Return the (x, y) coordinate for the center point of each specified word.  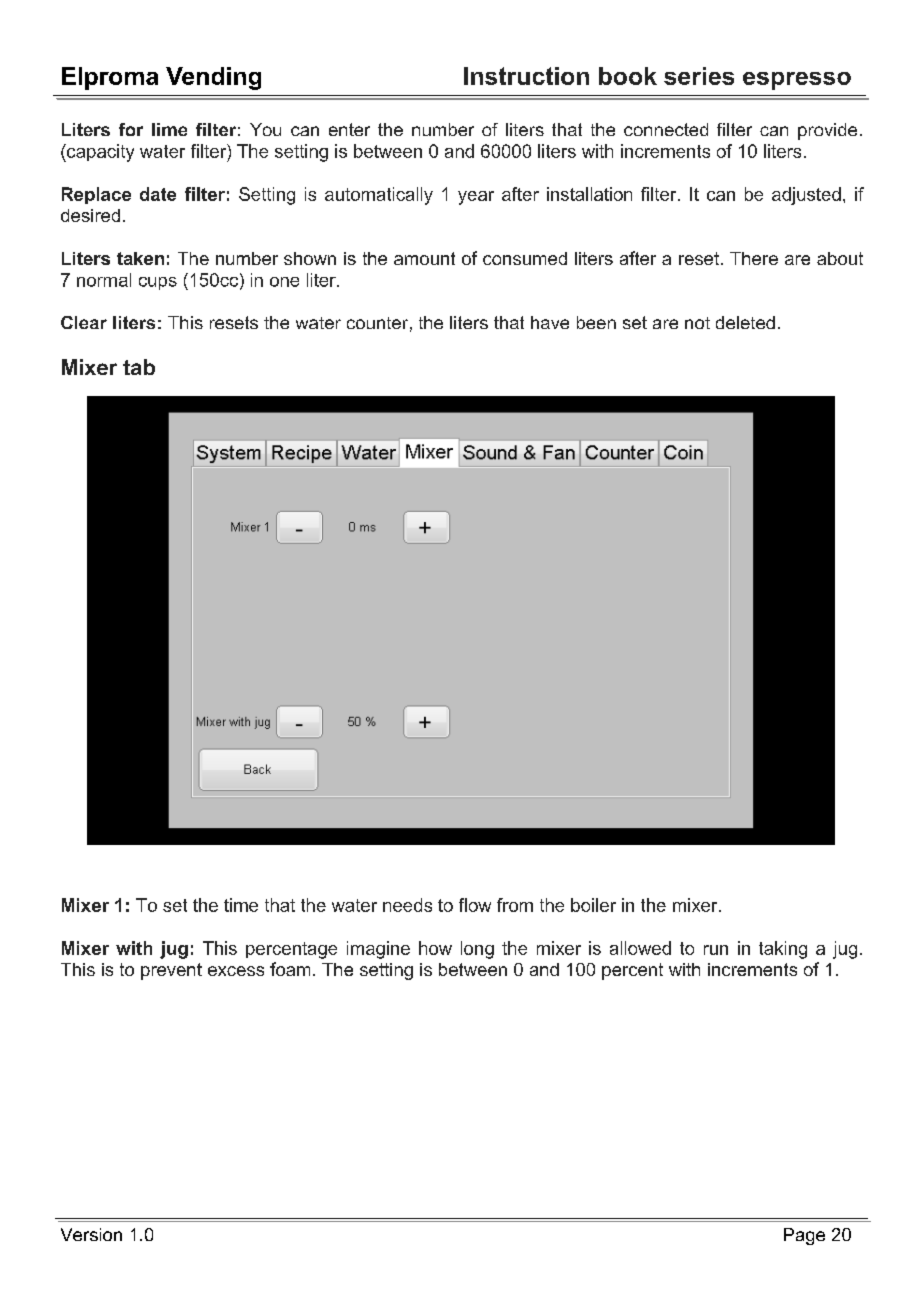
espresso (797, 81)
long (477, 950)
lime (169, 129)
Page (804, 1236)
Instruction (526, 76)
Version (91, 1234)
